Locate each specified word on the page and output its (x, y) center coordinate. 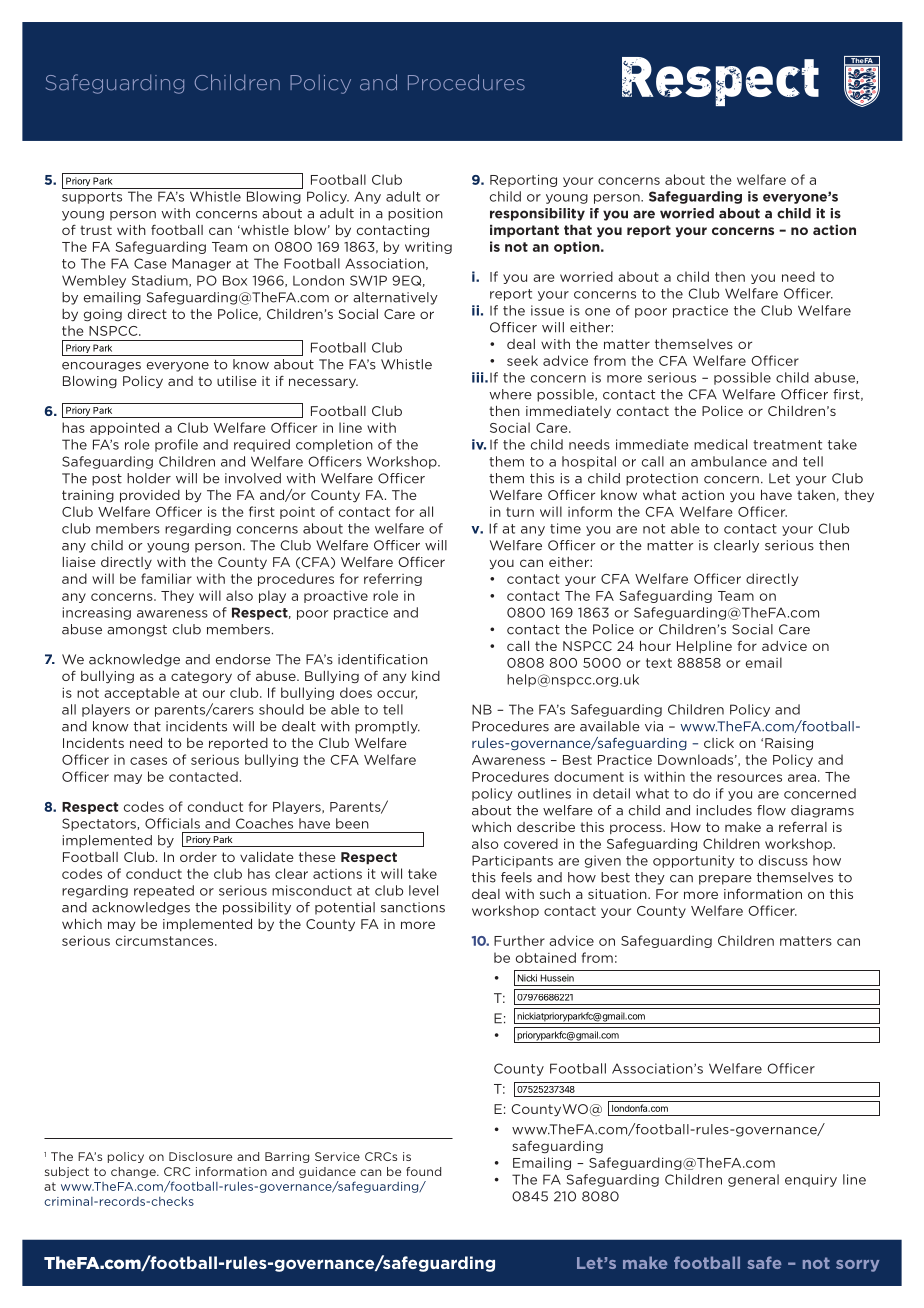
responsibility (537, 214)
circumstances (166, 941)
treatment (787, 445)
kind (426, 676)
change (134, 1172)
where (510, 394)
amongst (137, 631)
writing (428, 247)
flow (771, 810)
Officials (172, 823)
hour (655, 646)
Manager (201, 264)
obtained (546, 957)
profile (176, 445)
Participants (512, 861)
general (753, 1180)
